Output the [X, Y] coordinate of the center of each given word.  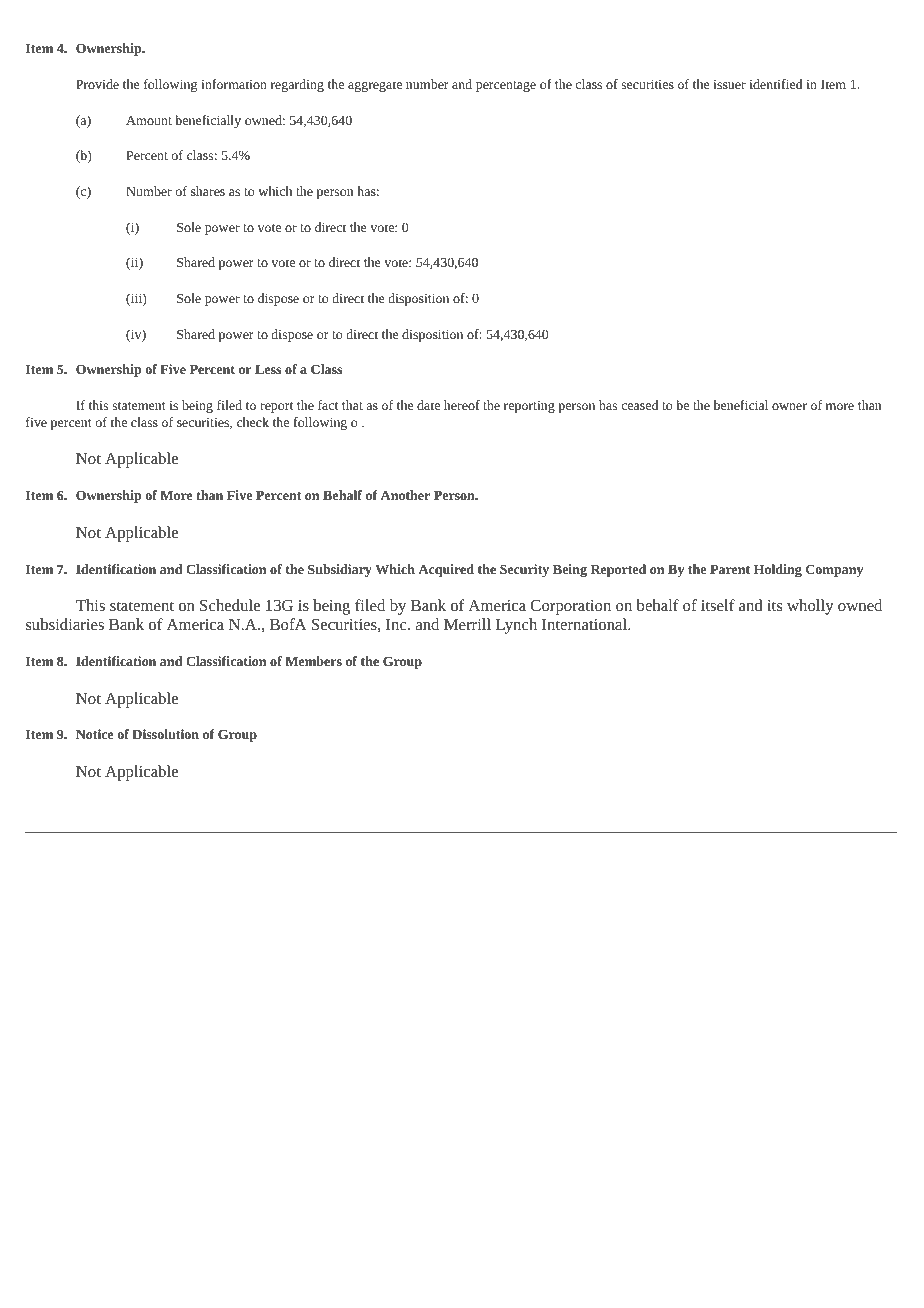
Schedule [230, 605]
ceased [640, 405]
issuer [729, 84]
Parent [730, 569]
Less [268, 369]
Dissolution [165, 734]
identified [776, 84]
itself [718, 605]
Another [405, 495]
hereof [462, 405]
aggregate [375, 86]
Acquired [446, 570]
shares [208, 191]
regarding [297, 85]
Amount [149, 120]
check [253, 422]
